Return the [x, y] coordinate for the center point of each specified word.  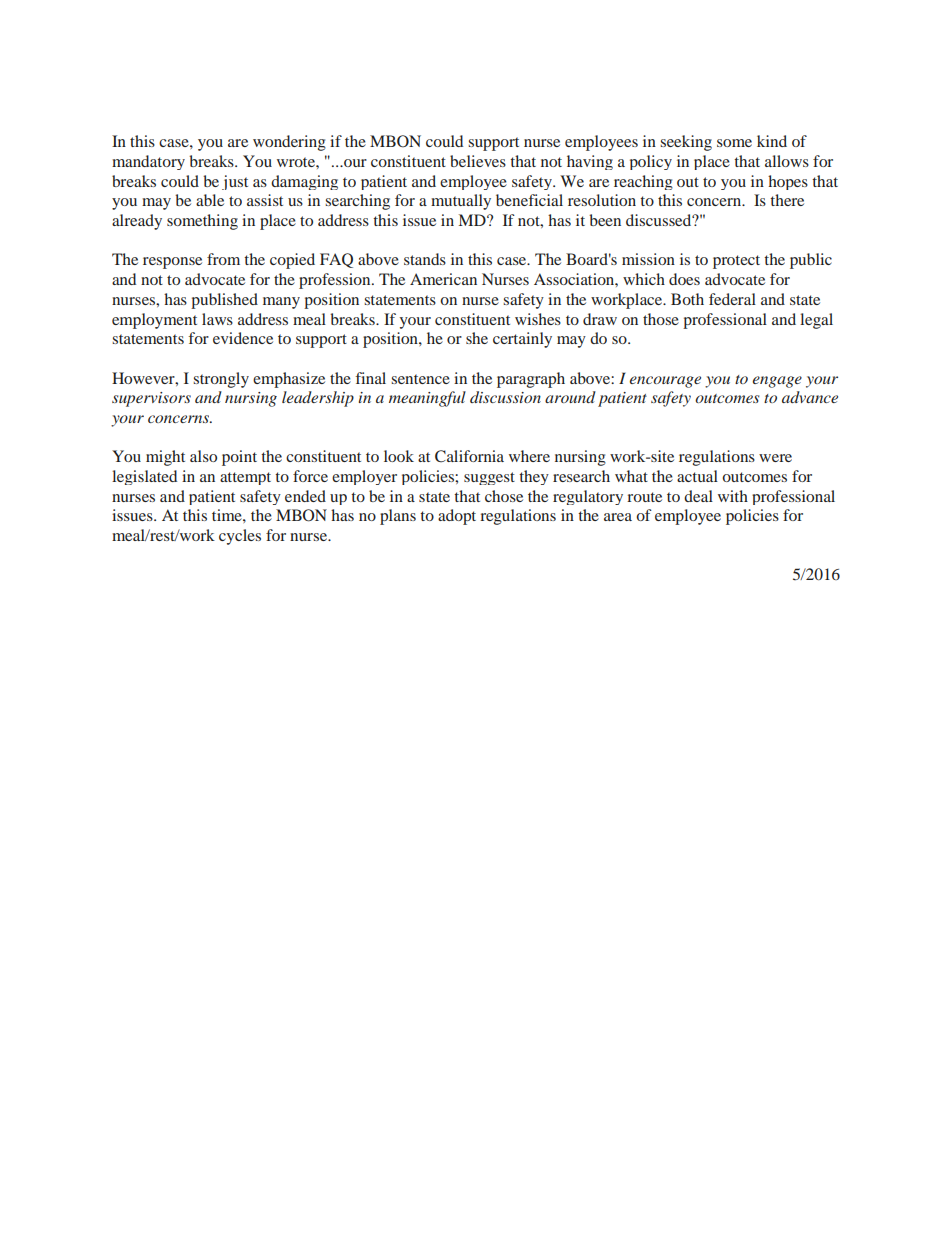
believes [478, 161]
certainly [522, 340]
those [661, 319]
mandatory [148, 162]
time [228, 515]
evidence [243, 338]
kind [772, 141]
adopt [457, 517]
